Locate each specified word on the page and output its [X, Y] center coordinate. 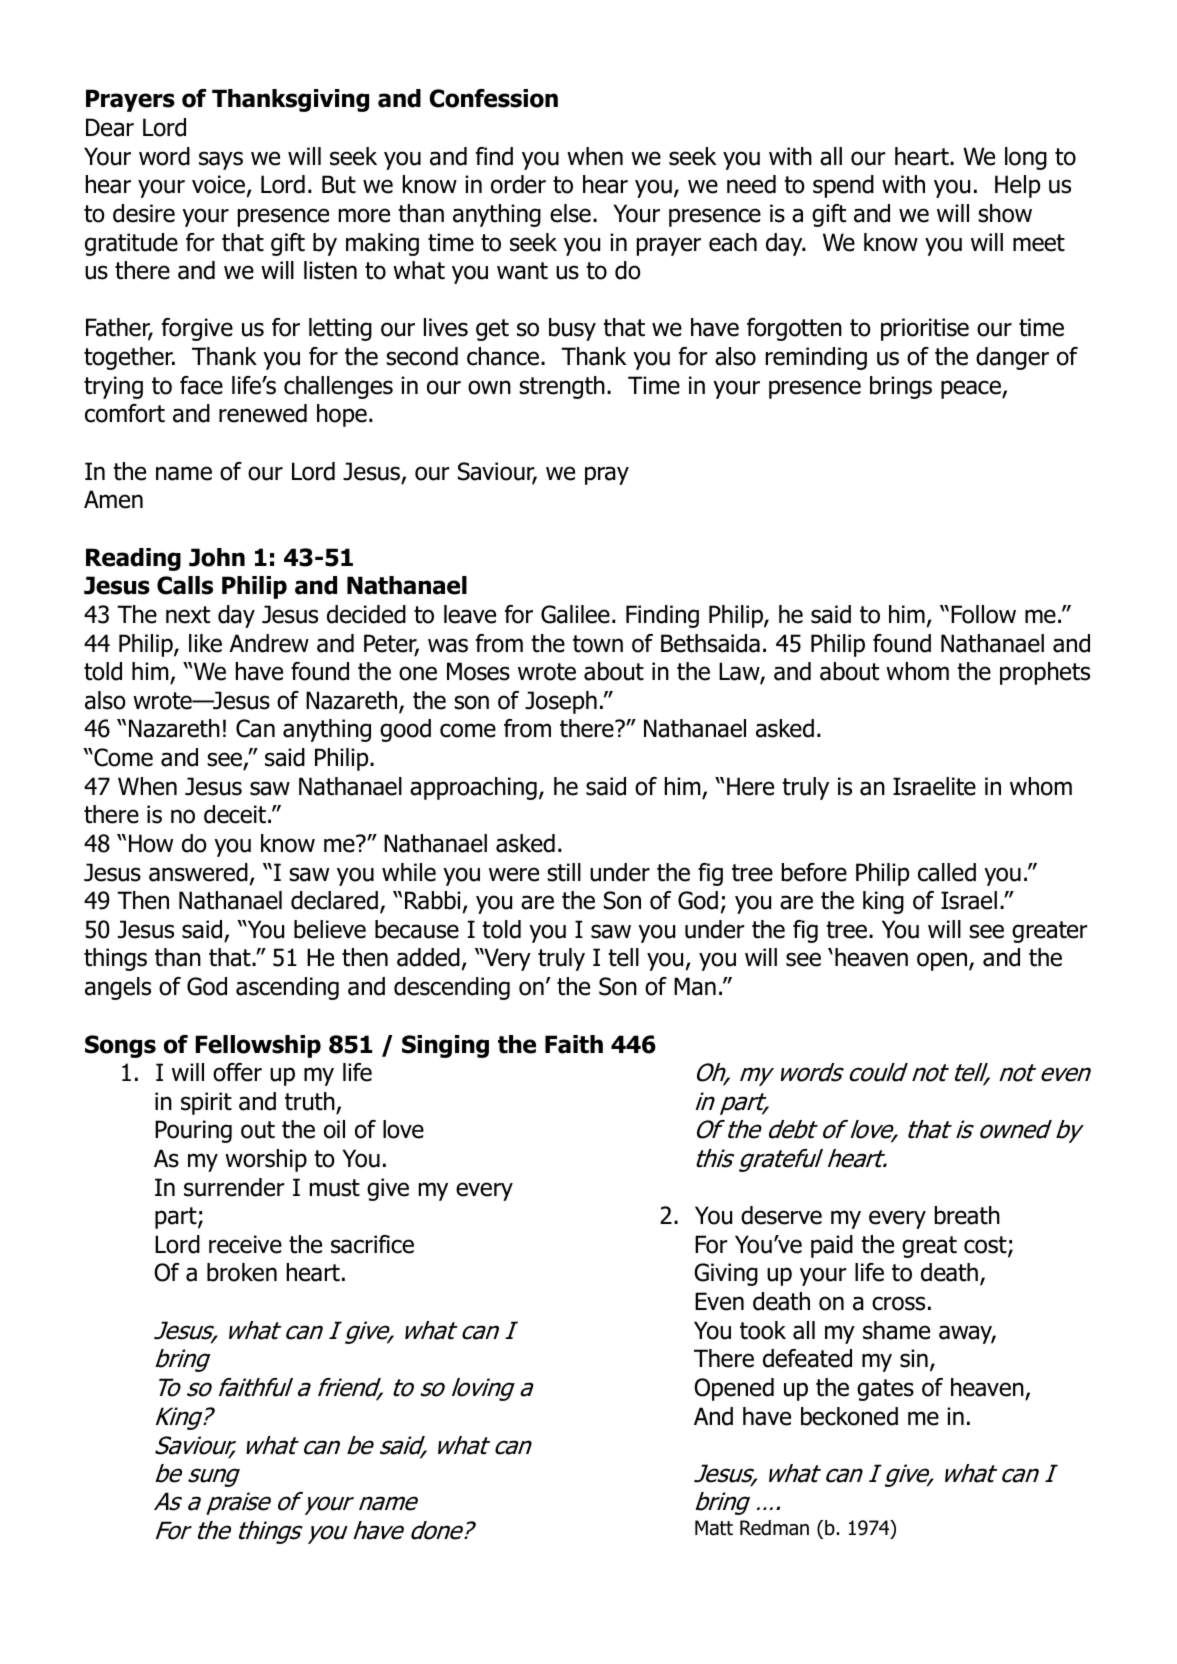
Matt [714, 1528]
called [947, 872]
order [518, 184]
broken [242, 1272]
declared [334, 900]
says [221, 160]
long [1026, 158]
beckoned [849, 1416]
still [564, 872]
